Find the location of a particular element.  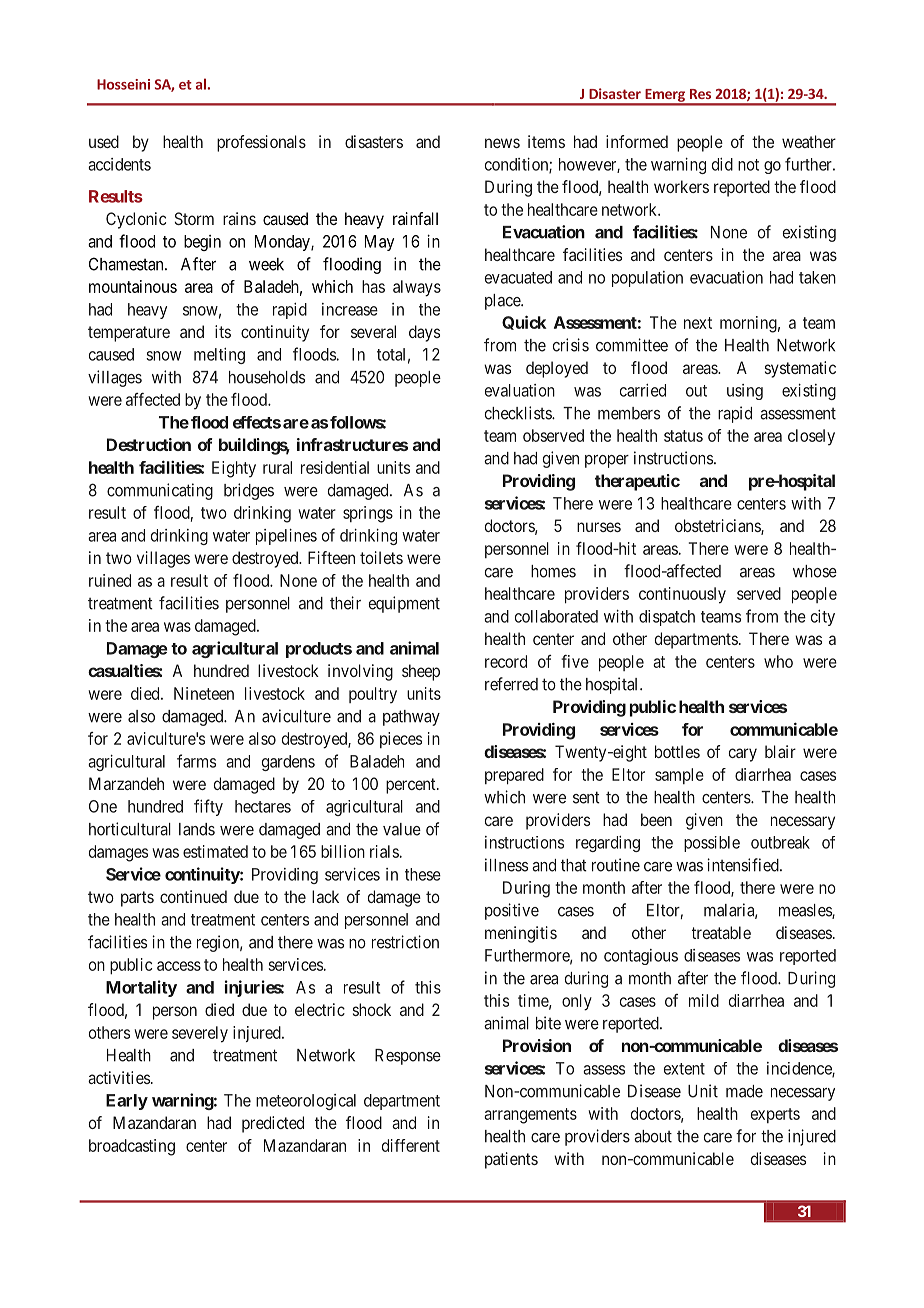

broadcasting is located at coordinates (132, 1147).
